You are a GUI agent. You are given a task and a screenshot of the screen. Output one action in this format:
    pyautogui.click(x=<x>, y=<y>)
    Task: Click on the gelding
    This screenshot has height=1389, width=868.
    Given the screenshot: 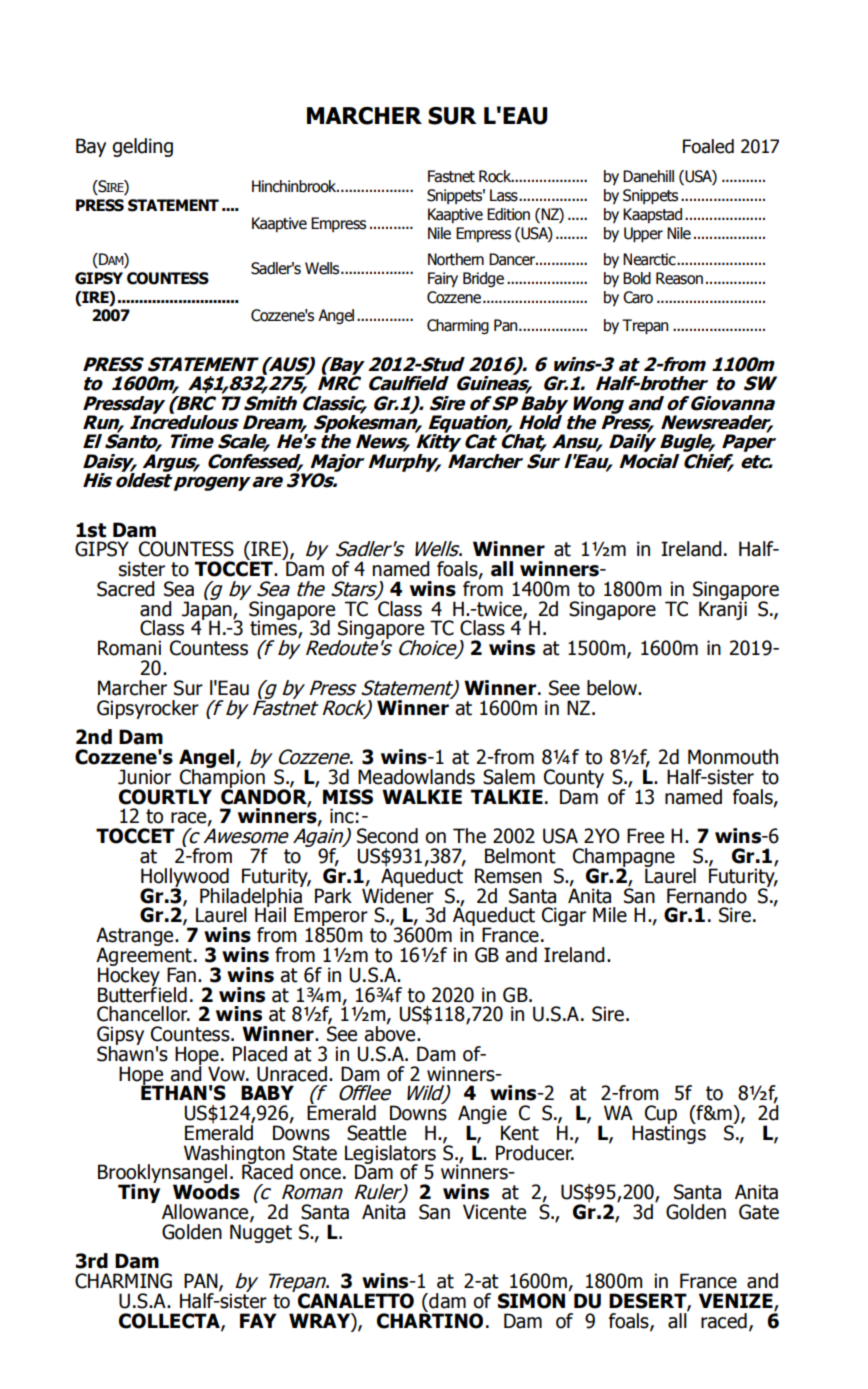 What is the action you would take?
    pyautogui.click(x=142, y=147)
